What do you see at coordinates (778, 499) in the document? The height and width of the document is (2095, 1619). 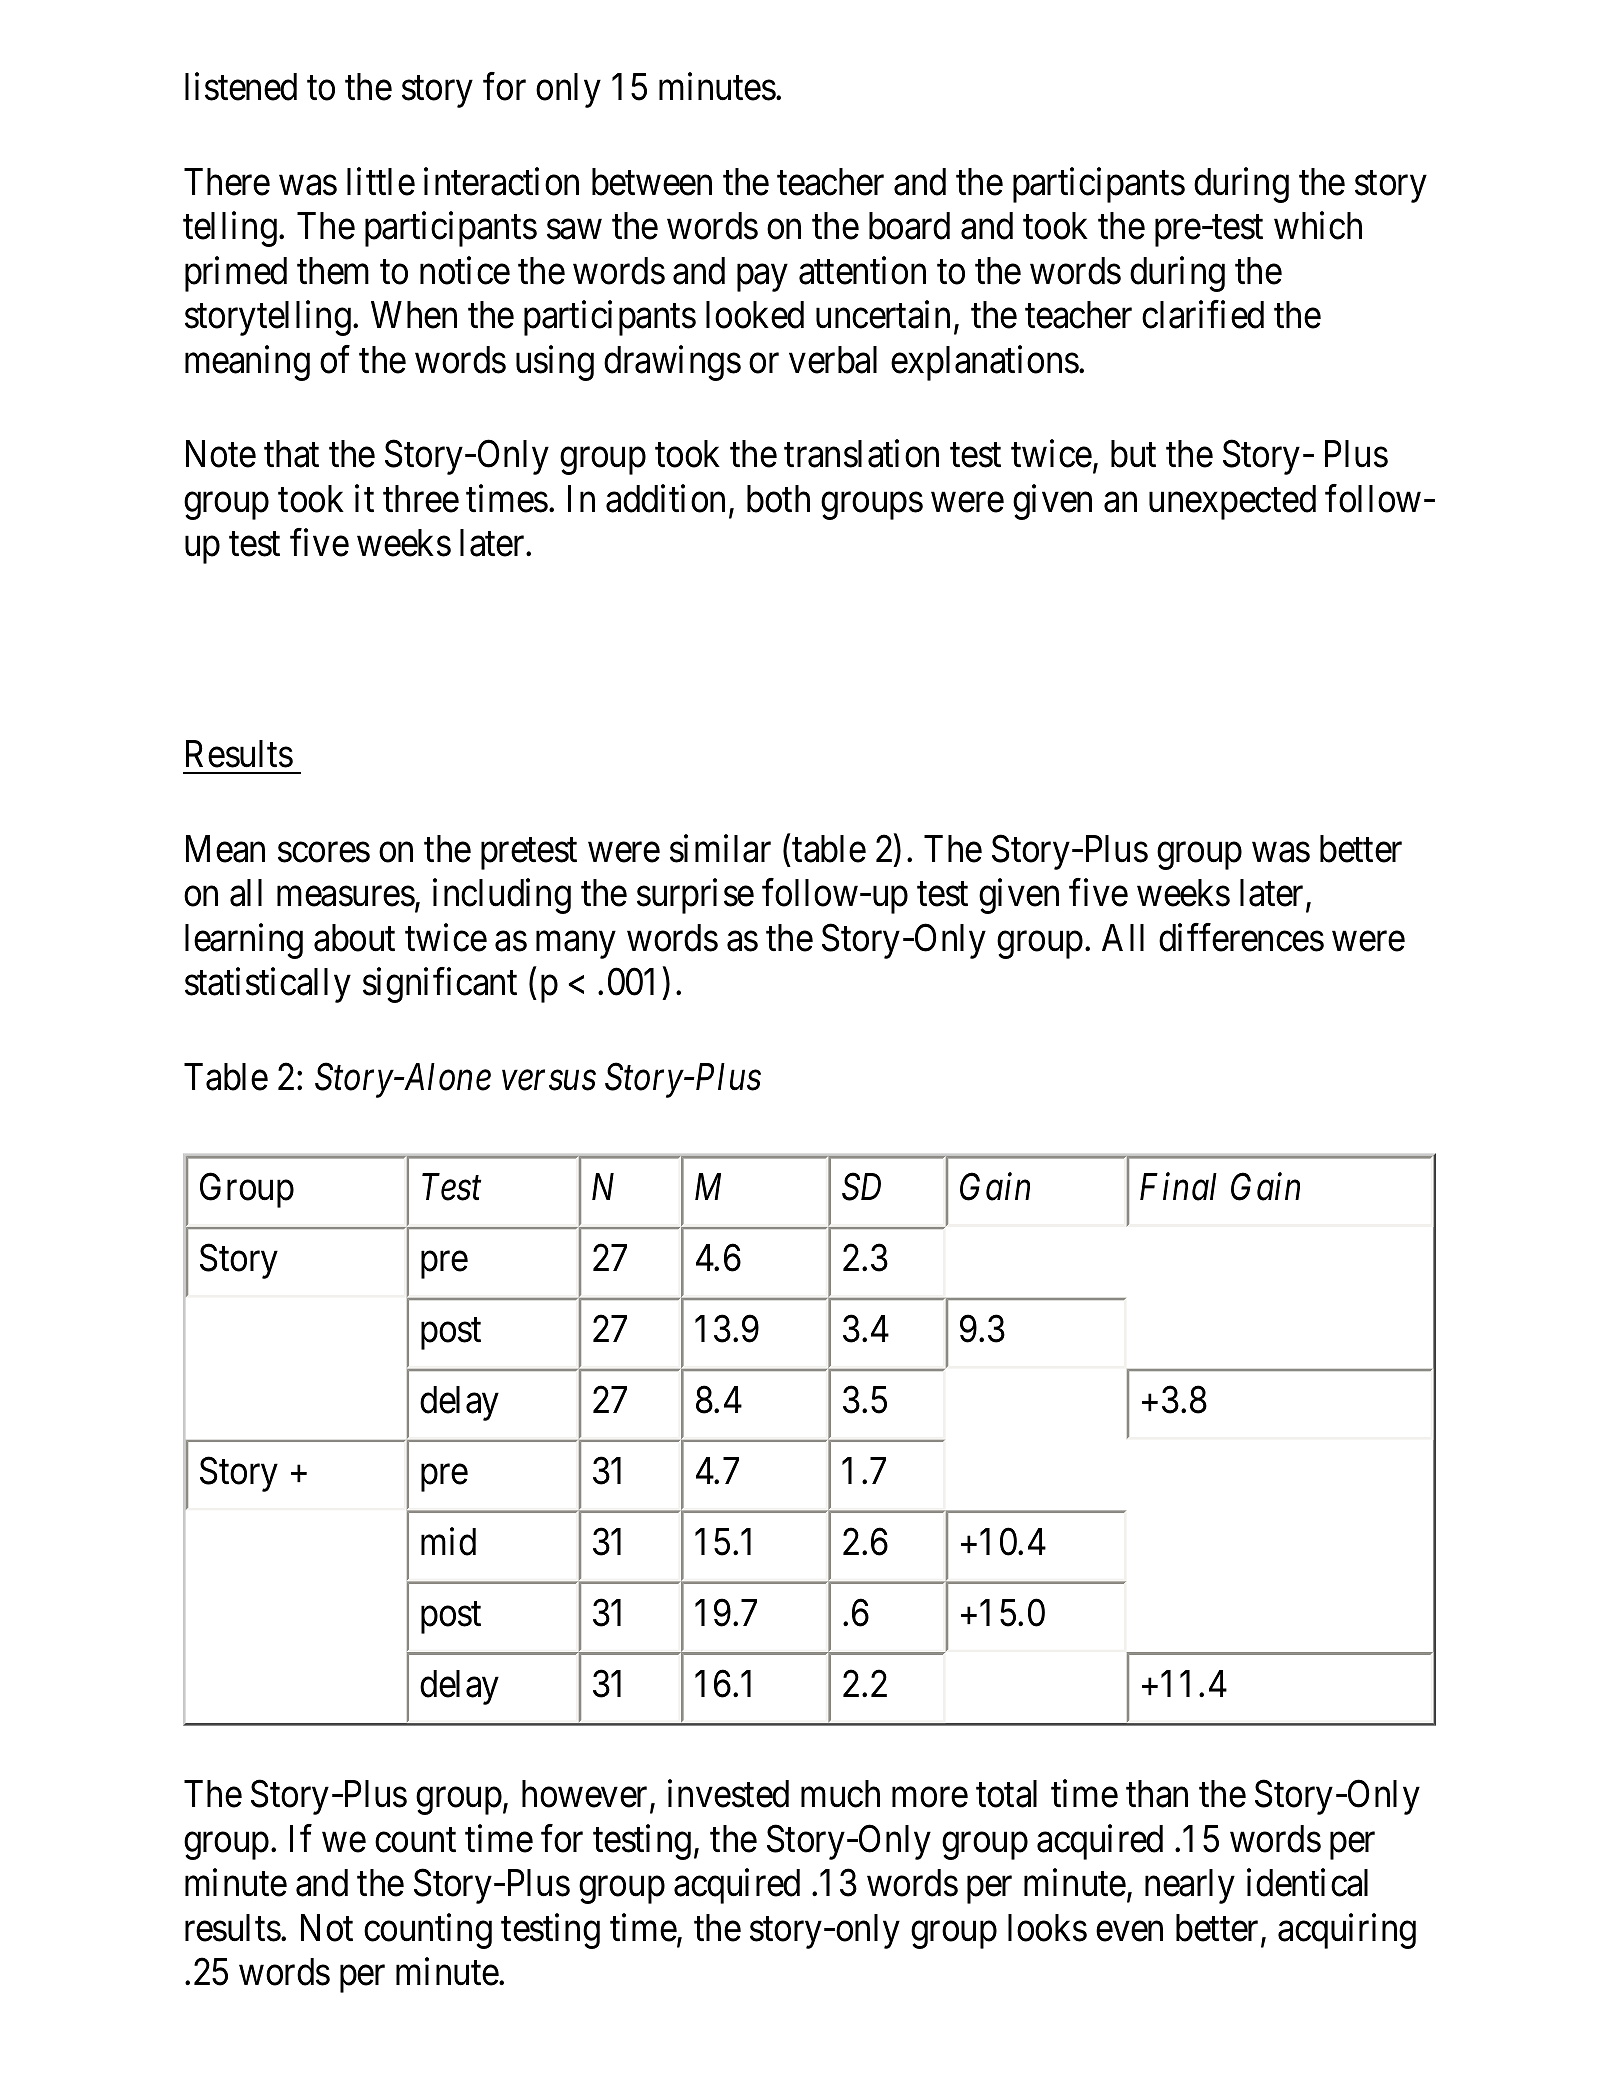 I see `both` at bounding box center [778, 499].
